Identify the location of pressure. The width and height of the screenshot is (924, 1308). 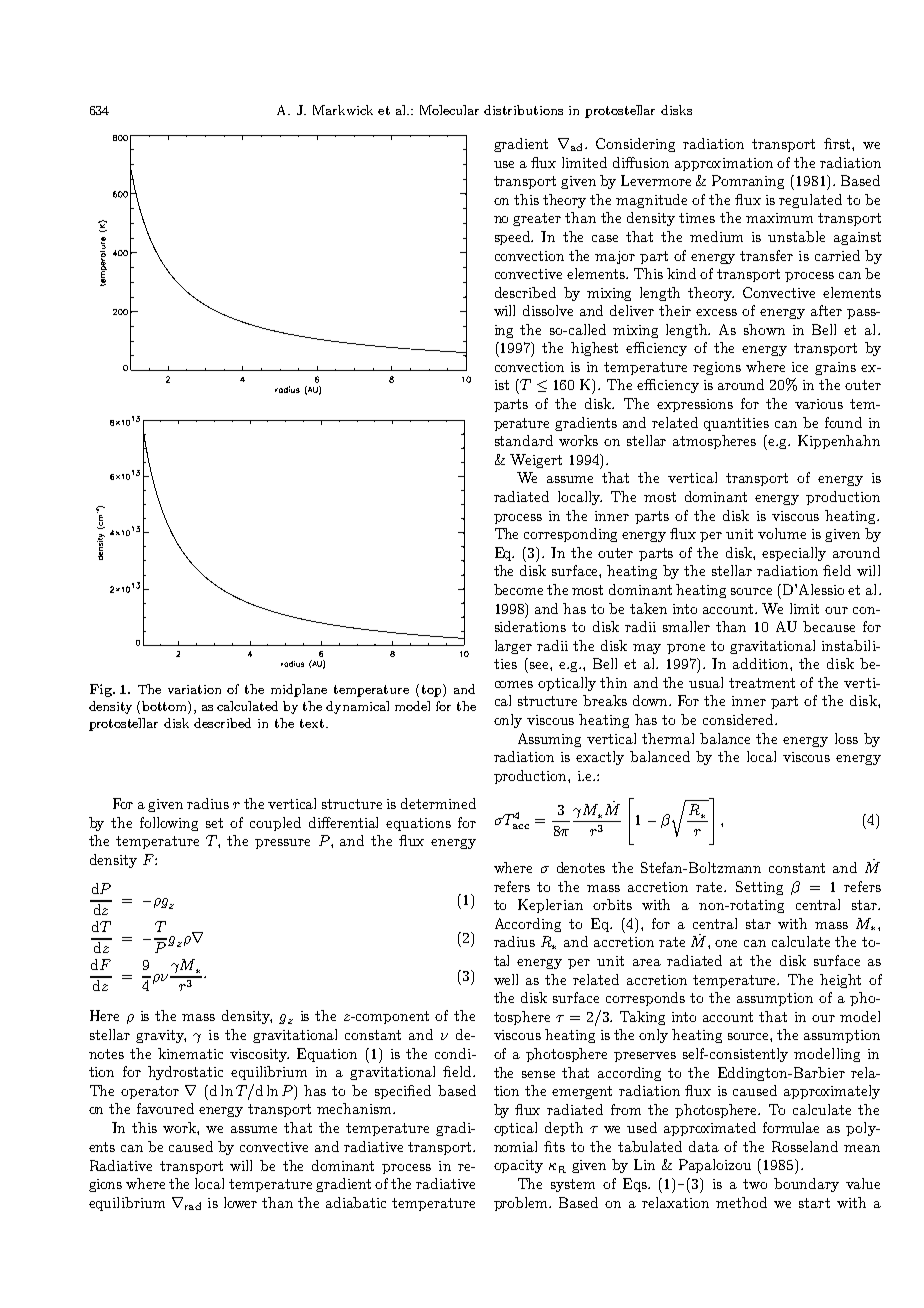
(282, 844).
